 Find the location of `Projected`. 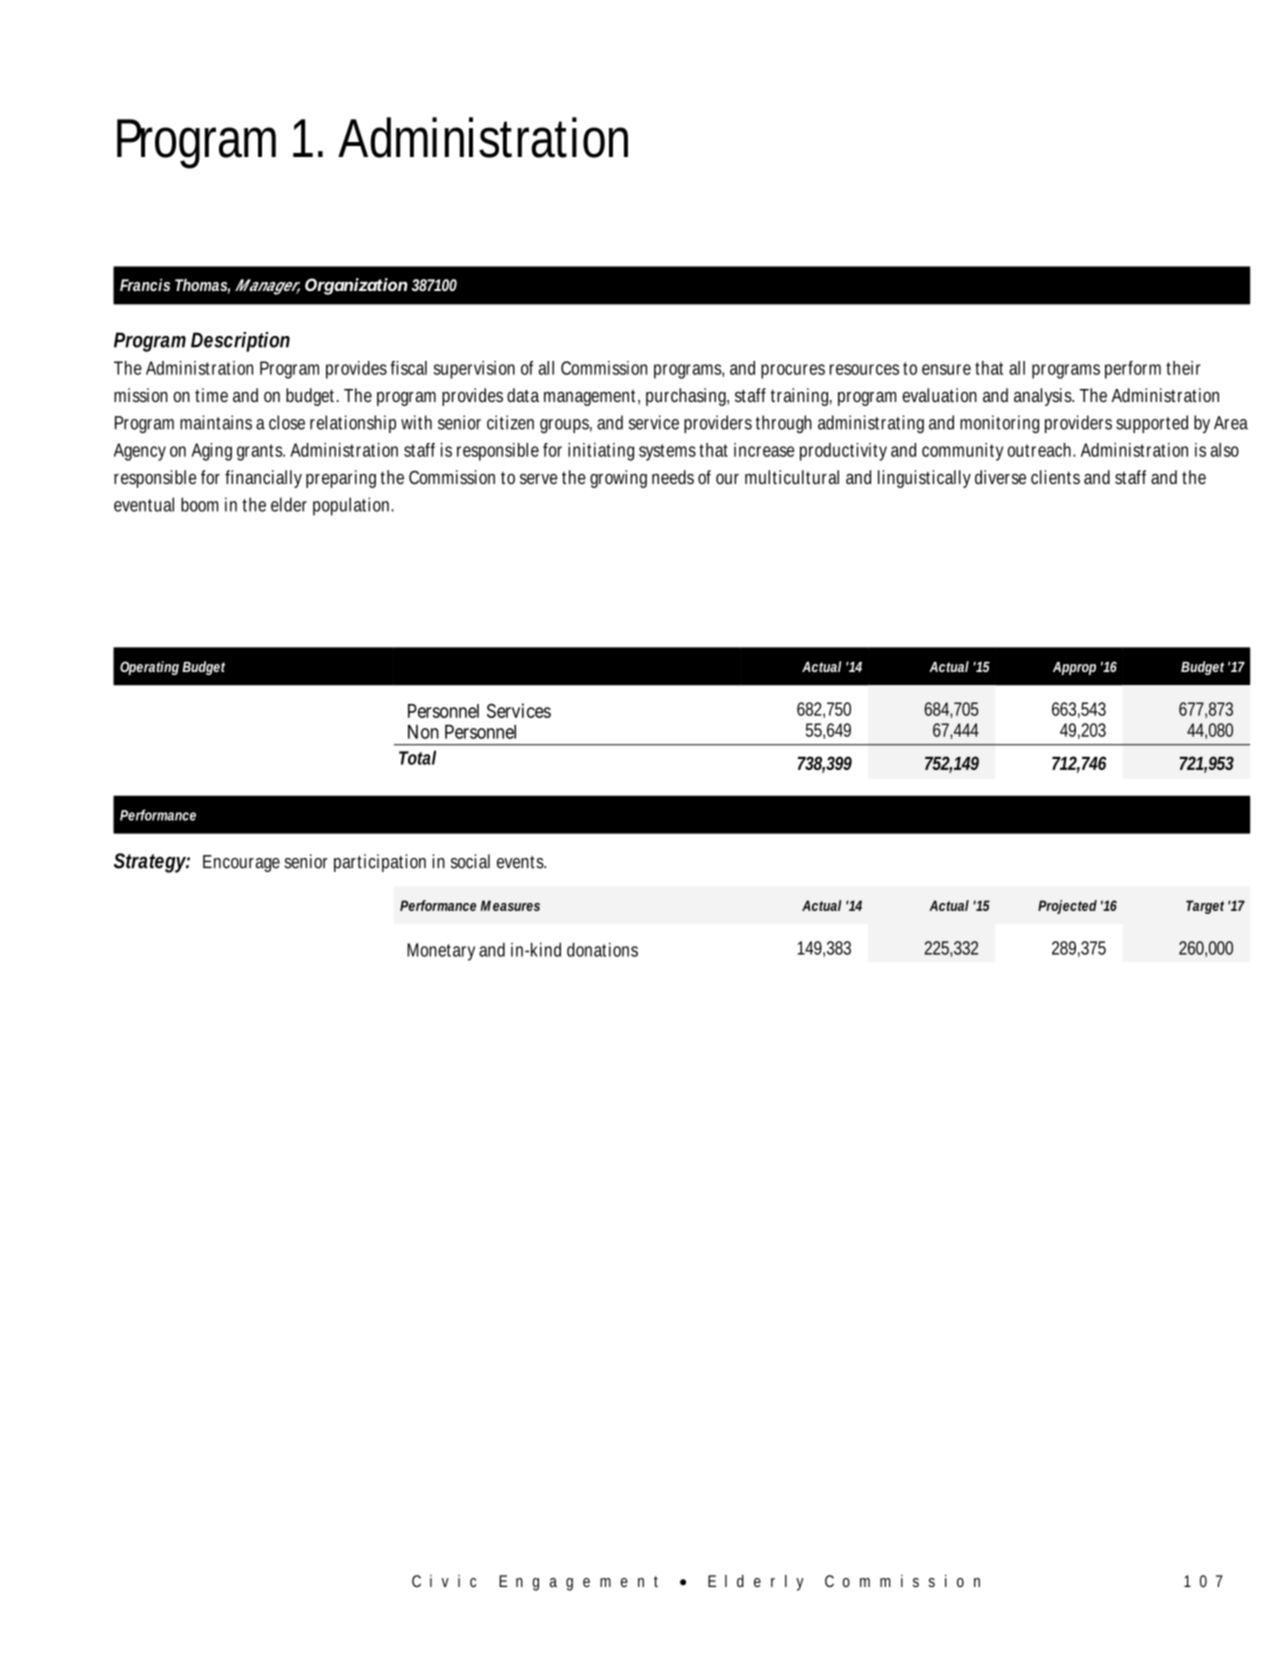

Projected is located at coordinates (1067, 907).
